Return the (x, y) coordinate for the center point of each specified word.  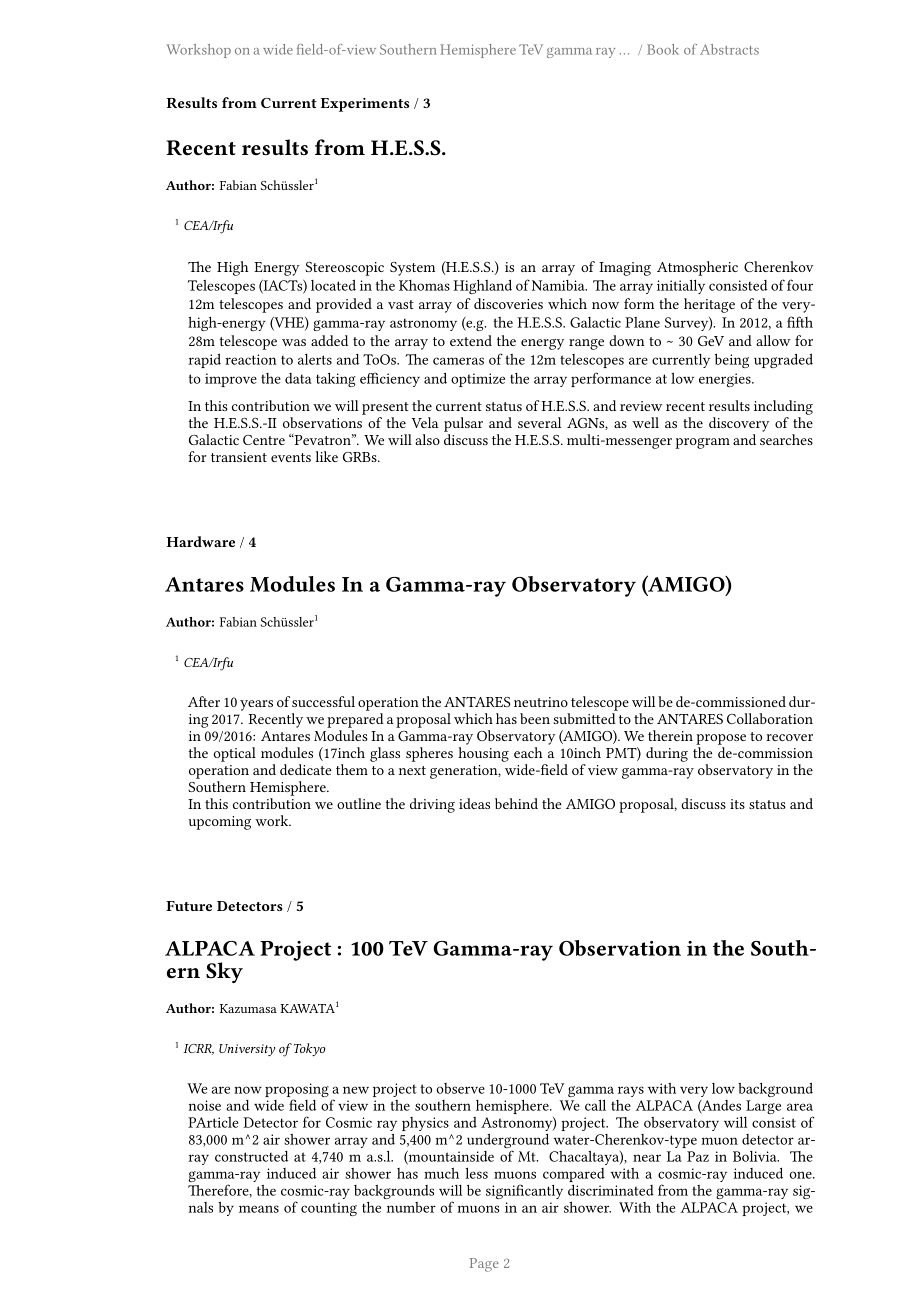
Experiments (365, 105)
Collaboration (770, 718)
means (259, 1209)
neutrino (541, 702)
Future (189, 906)
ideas (474, 803)
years (256, 705)
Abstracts (729, 49)
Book (663, 49)
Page (484, 1265)
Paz (698, 1156)
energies (726, 380)
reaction (251, 359)
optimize (478, 380)
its (737, 804)
